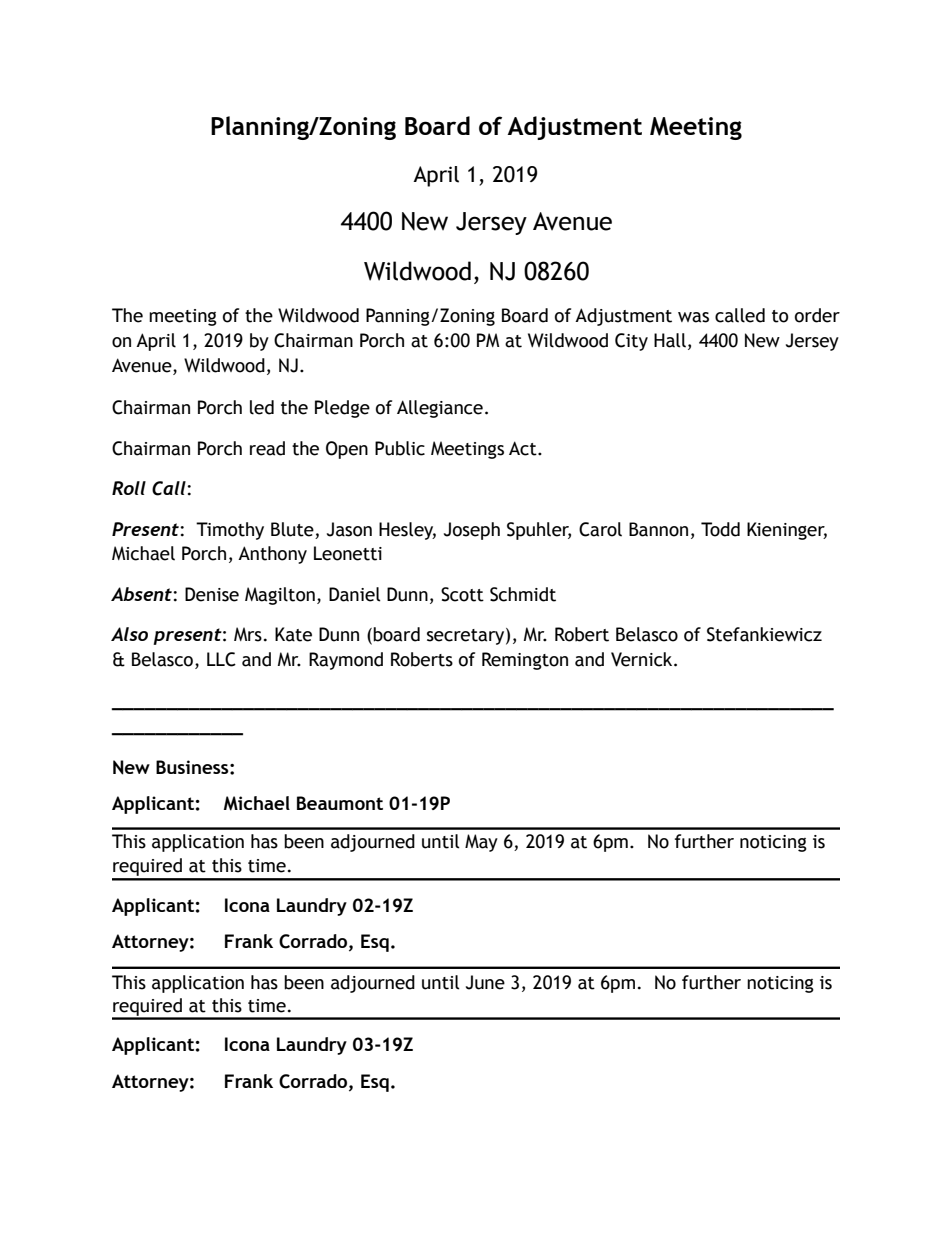  What do you see at coordinates (346, 661) in the screenshot?
I see `Raymond` at bounding box center [346, 661].
